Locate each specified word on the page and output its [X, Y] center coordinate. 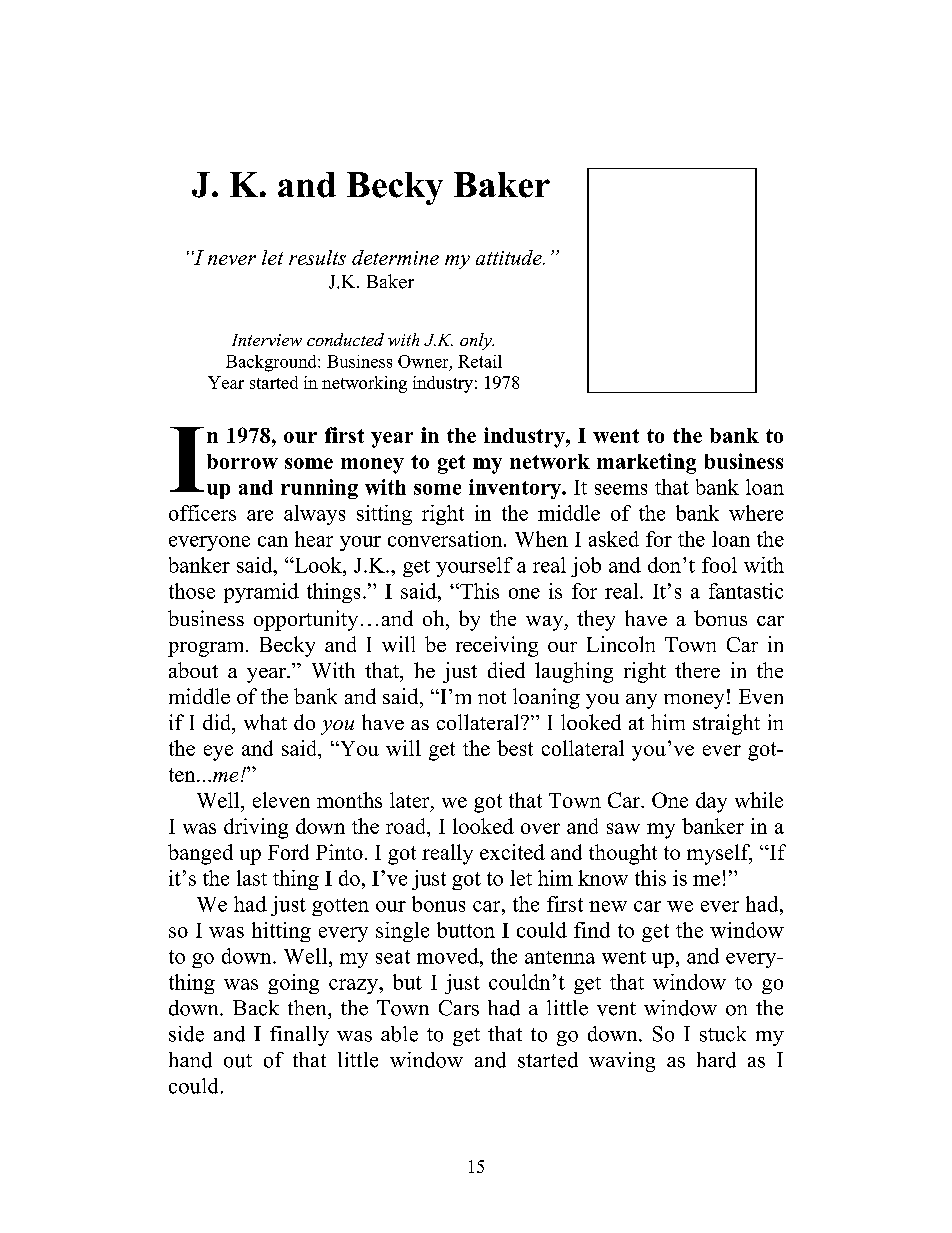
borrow [242, 461]
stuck [723, 1034]
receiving [497, 646]
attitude [510, 257]
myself [719, 854]
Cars [459, 1008]
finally [299, 1036]
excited [512, 852]
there [697, 670]
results [317, 257]
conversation [446, 539]
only [477, 341]
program [207, 649]
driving [256, 828]
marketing [646, 463]
